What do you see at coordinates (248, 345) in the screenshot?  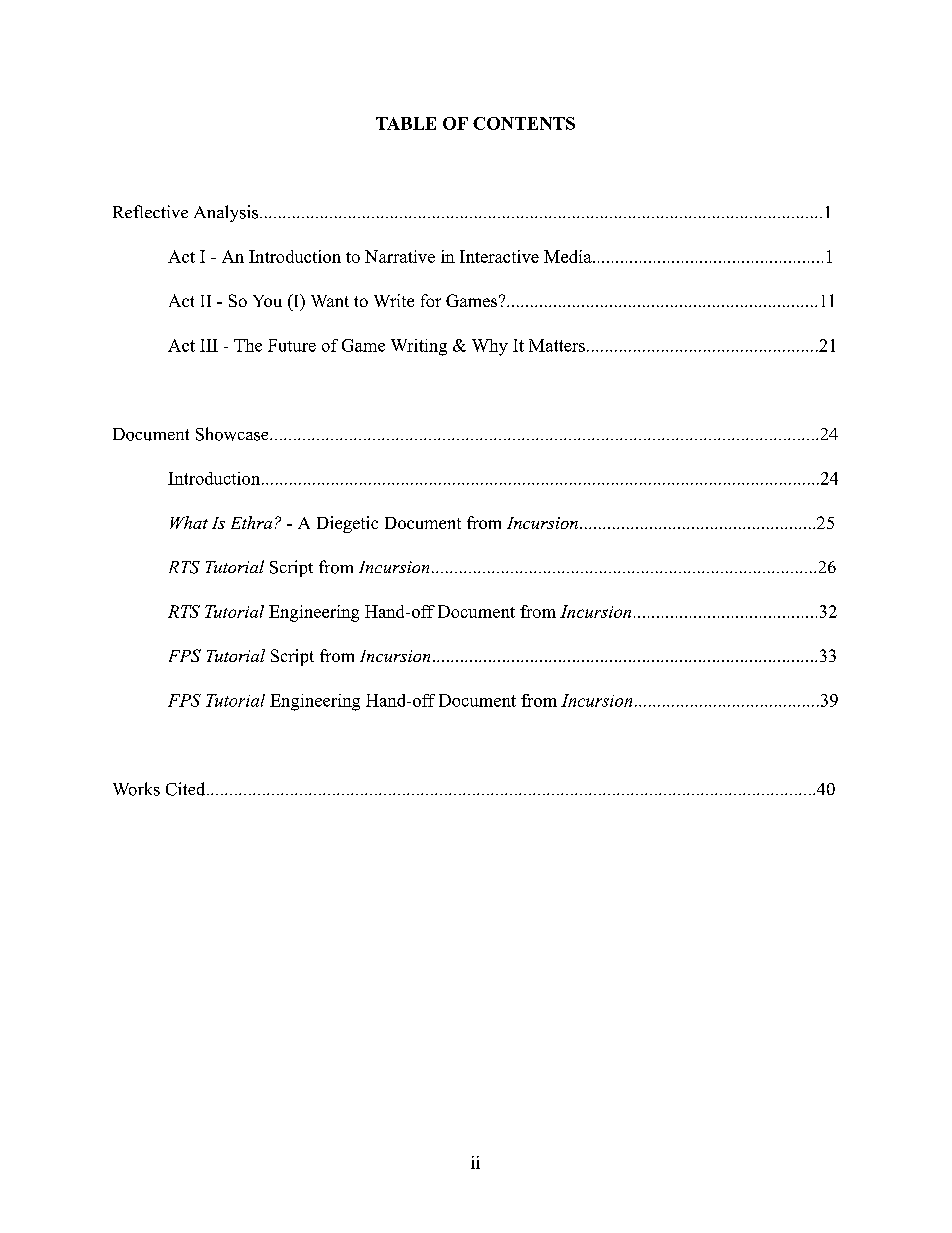 I see `The` at bounding box center [248, 345].
